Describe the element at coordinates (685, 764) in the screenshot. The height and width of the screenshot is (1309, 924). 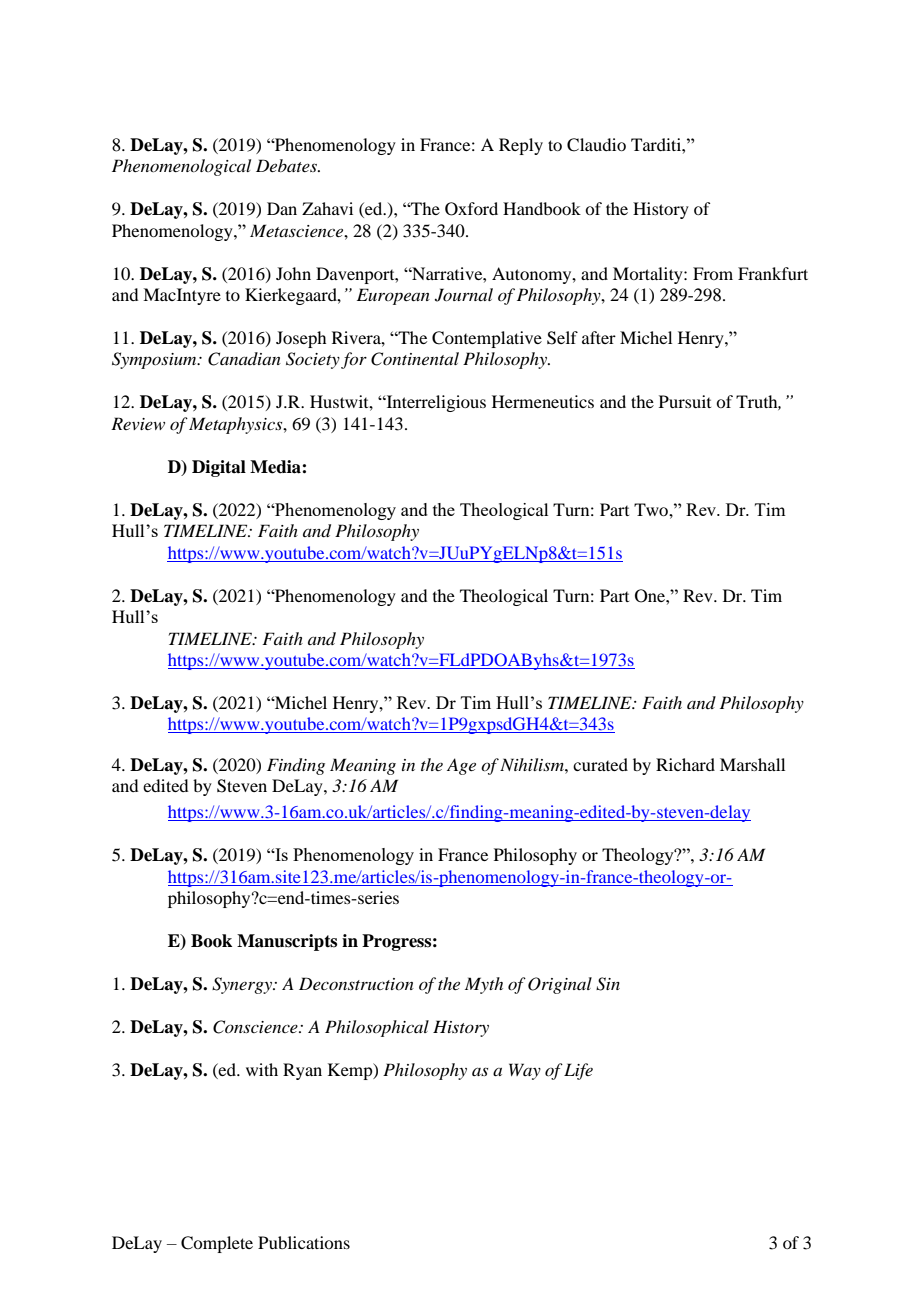
I see `Richard` at that location.
